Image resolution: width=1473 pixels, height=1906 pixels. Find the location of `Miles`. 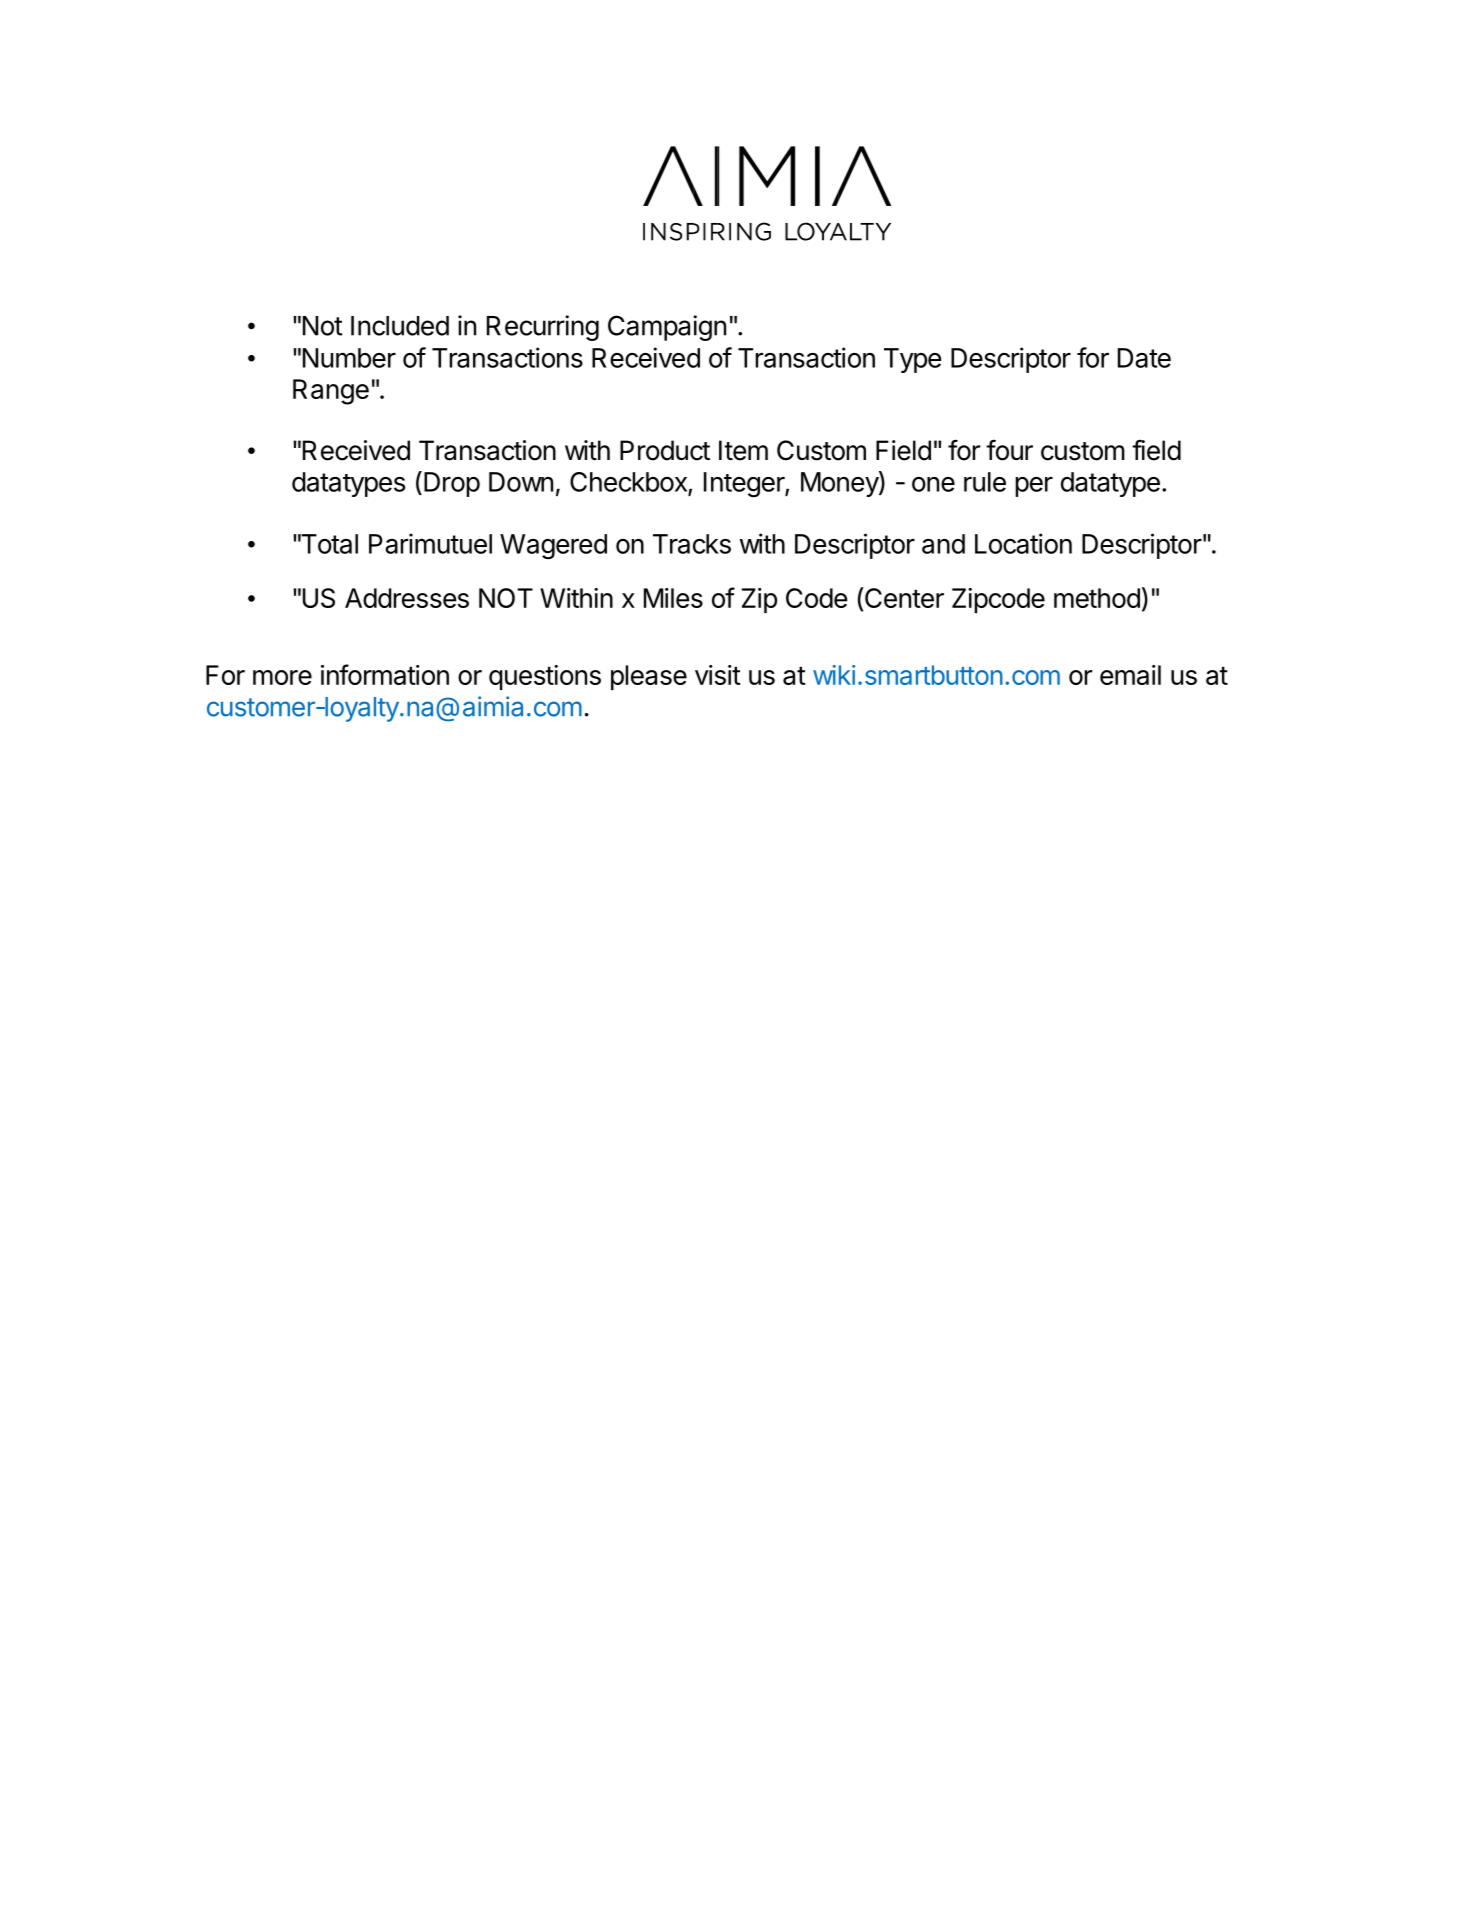

Miles is located at coordinates (673, 598).
